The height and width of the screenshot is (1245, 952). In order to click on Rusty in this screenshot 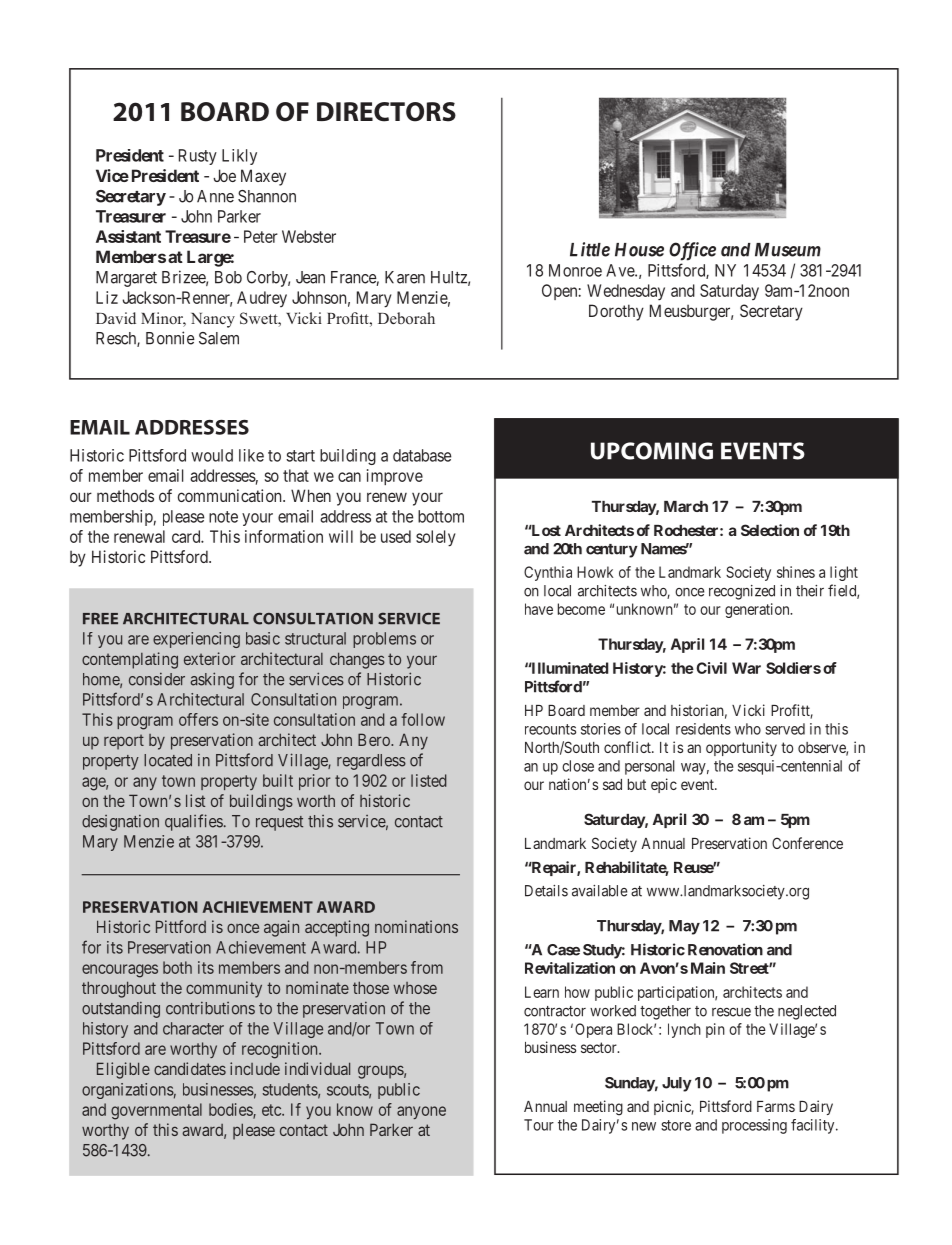, I will do `click(198, 157)`.
